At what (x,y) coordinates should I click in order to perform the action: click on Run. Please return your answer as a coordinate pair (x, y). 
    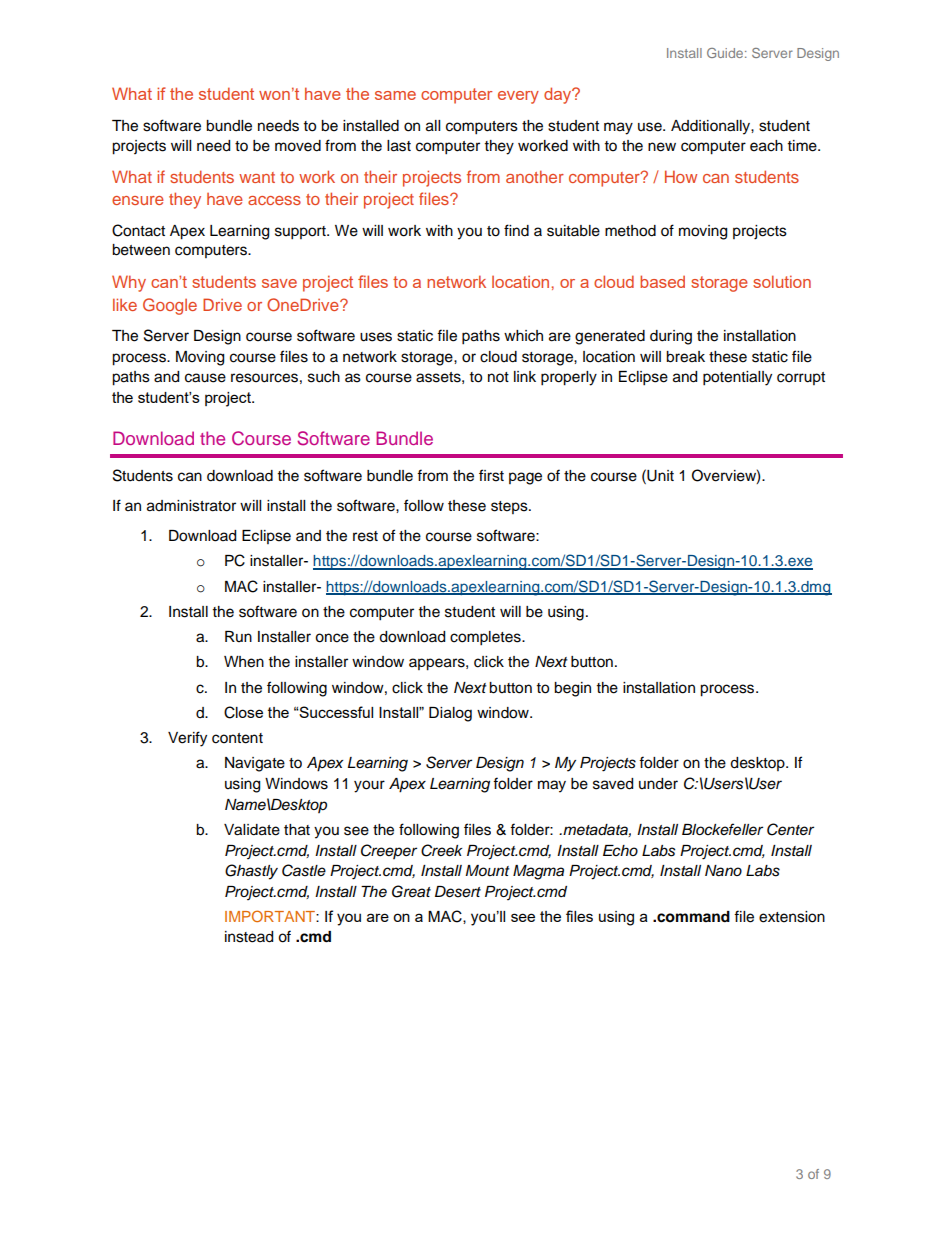
    Looking at the image, I should click on (238, 636).
